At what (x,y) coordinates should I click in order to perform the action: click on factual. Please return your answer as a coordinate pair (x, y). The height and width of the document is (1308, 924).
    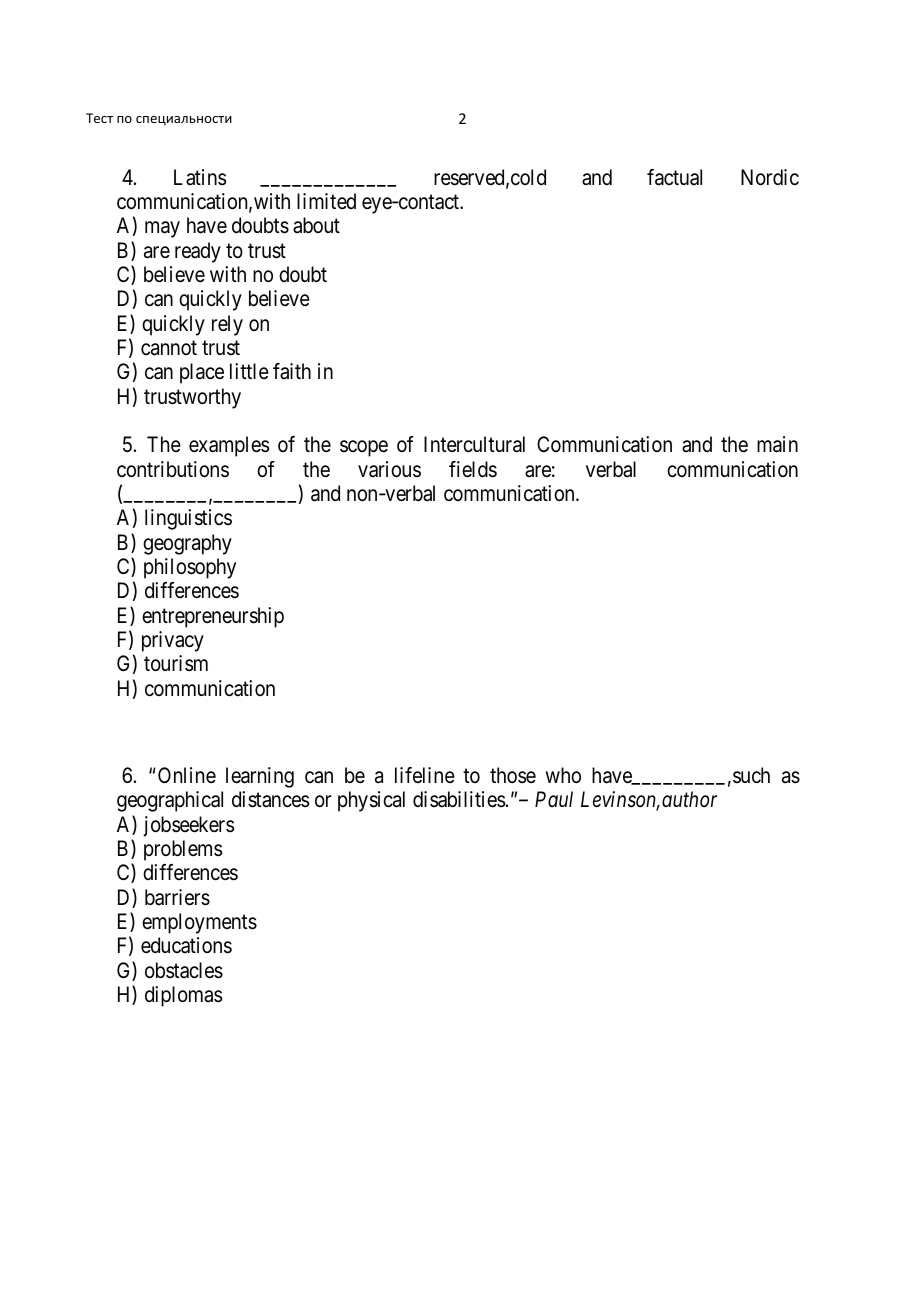
    Looking at the image, I should click on (674, 177).
